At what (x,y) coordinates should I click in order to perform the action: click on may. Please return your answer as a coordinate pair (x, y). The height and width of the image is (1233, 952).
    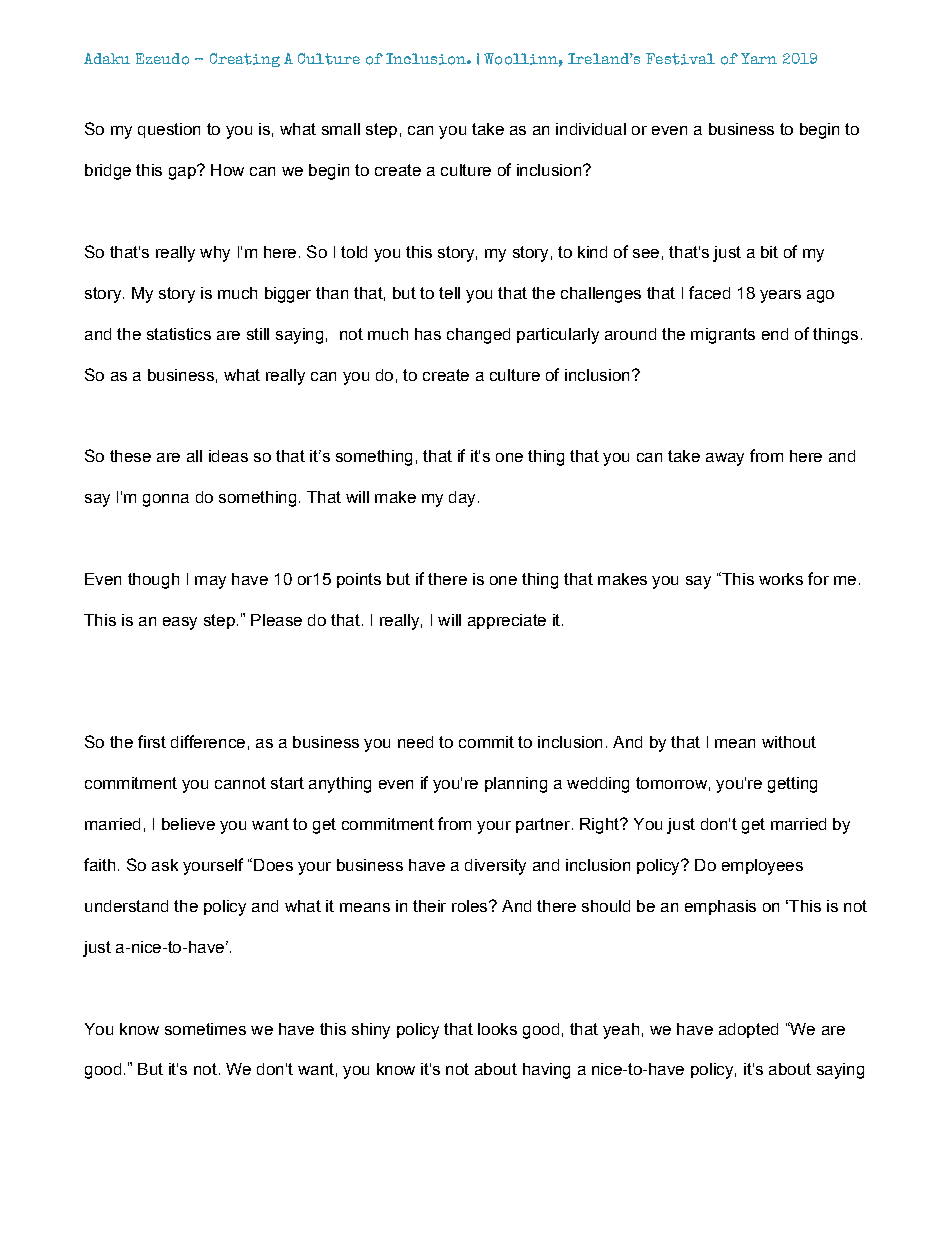
    Looking at the image, I should click on (210, 582).
